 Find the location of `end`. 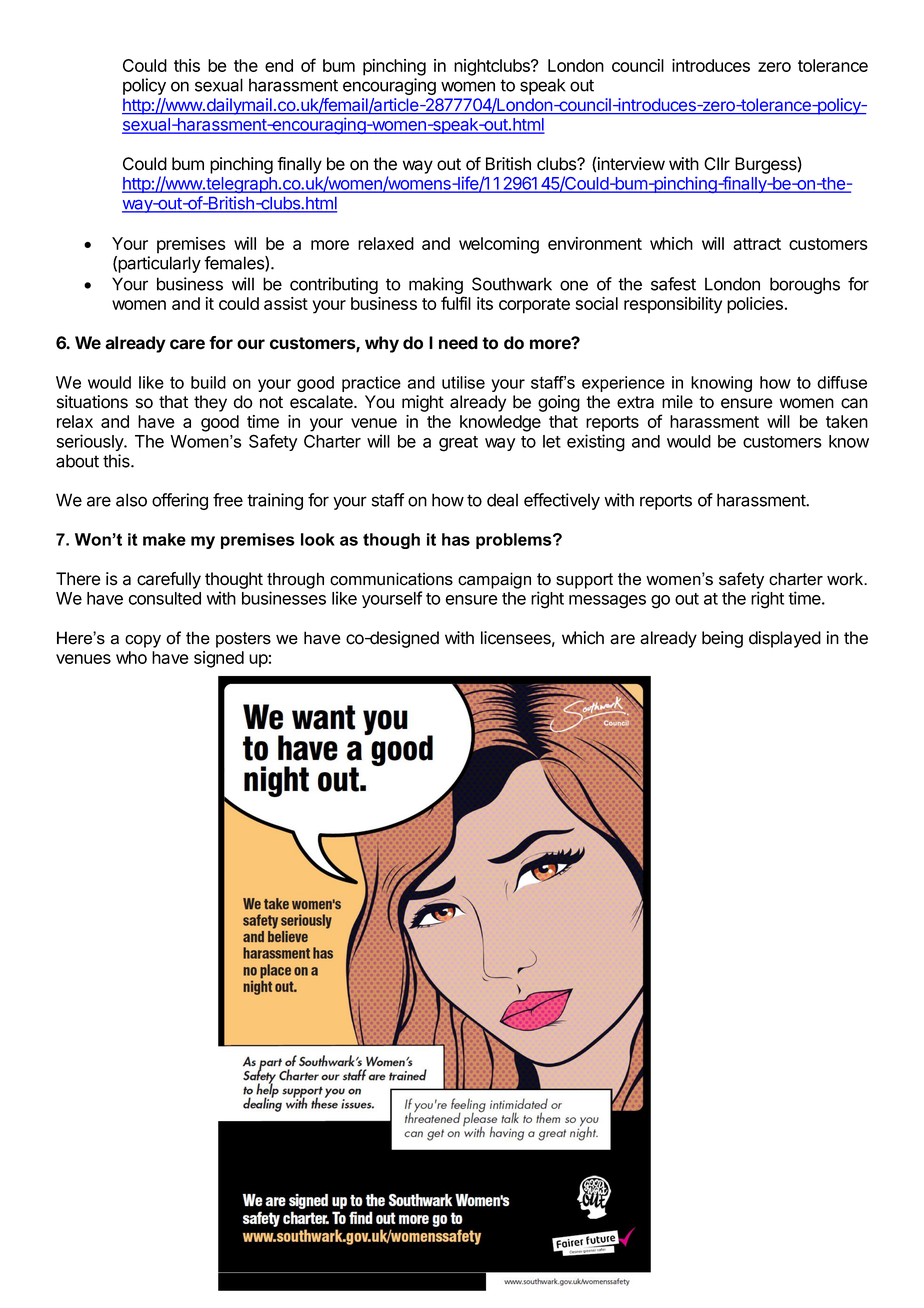

end is located at coordinates (279, 65).
